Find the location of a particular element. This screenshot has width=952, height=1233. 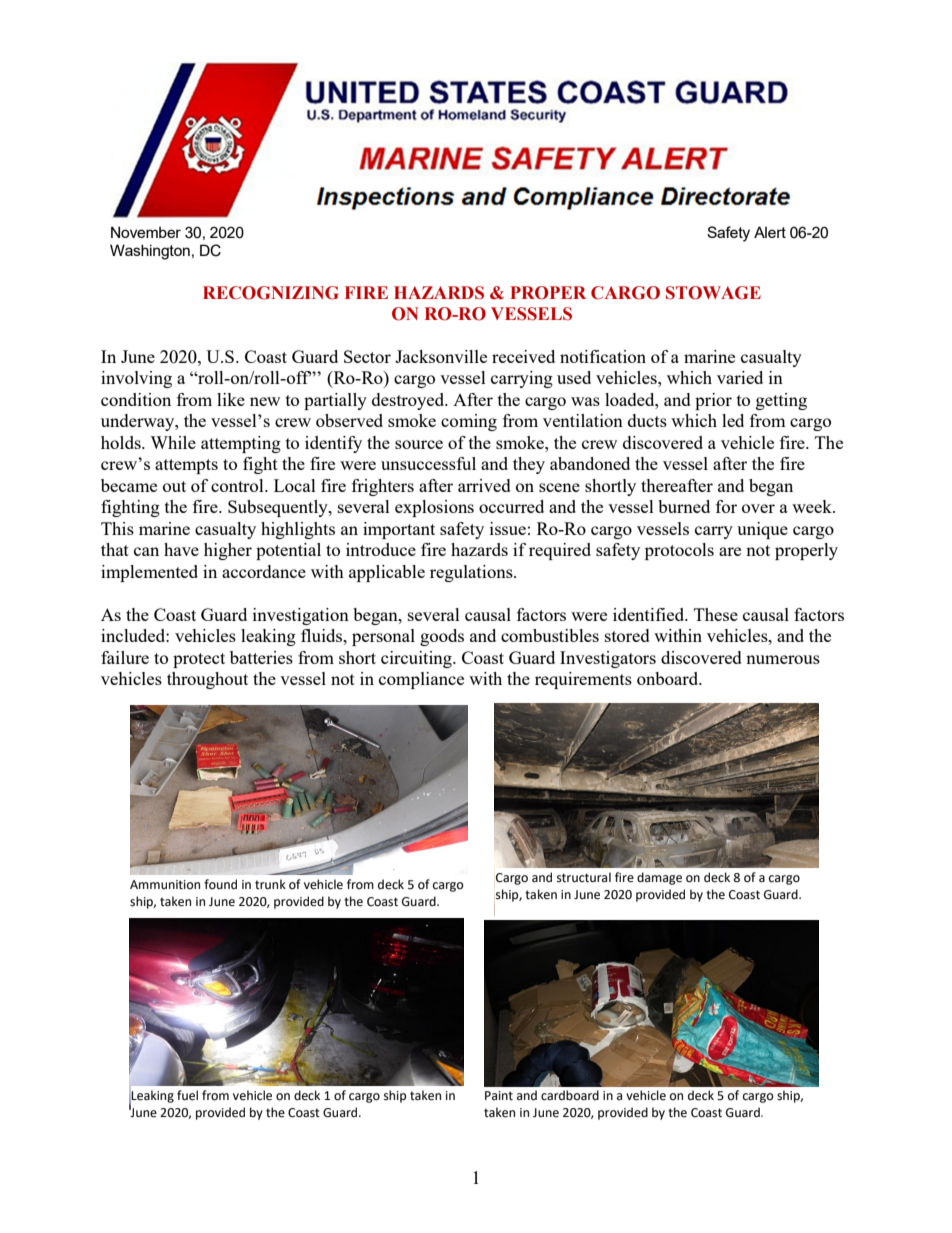

fuel is located at coordinates (187, 1095).
